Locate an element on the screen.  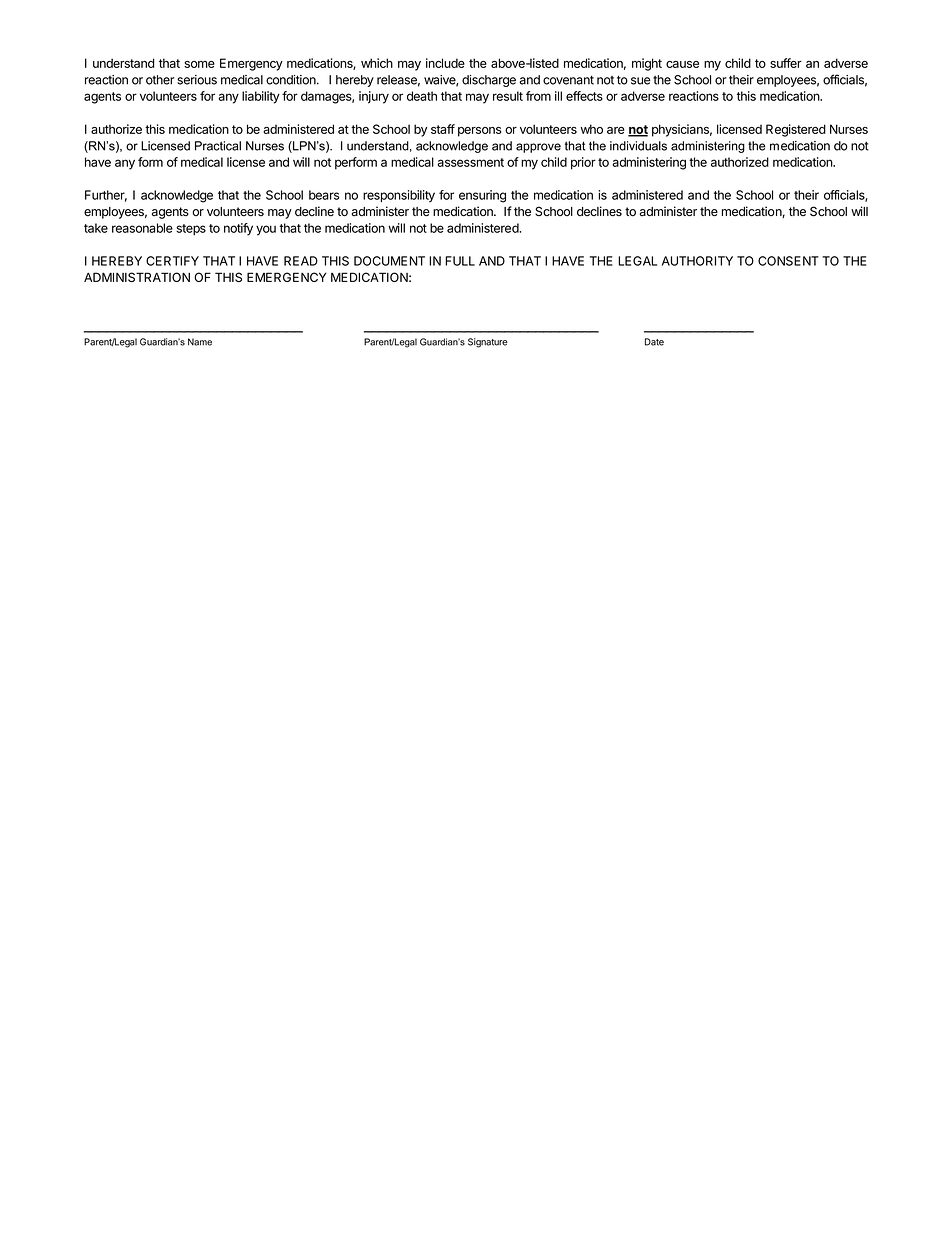
some is located at coordinates (199, 64).
